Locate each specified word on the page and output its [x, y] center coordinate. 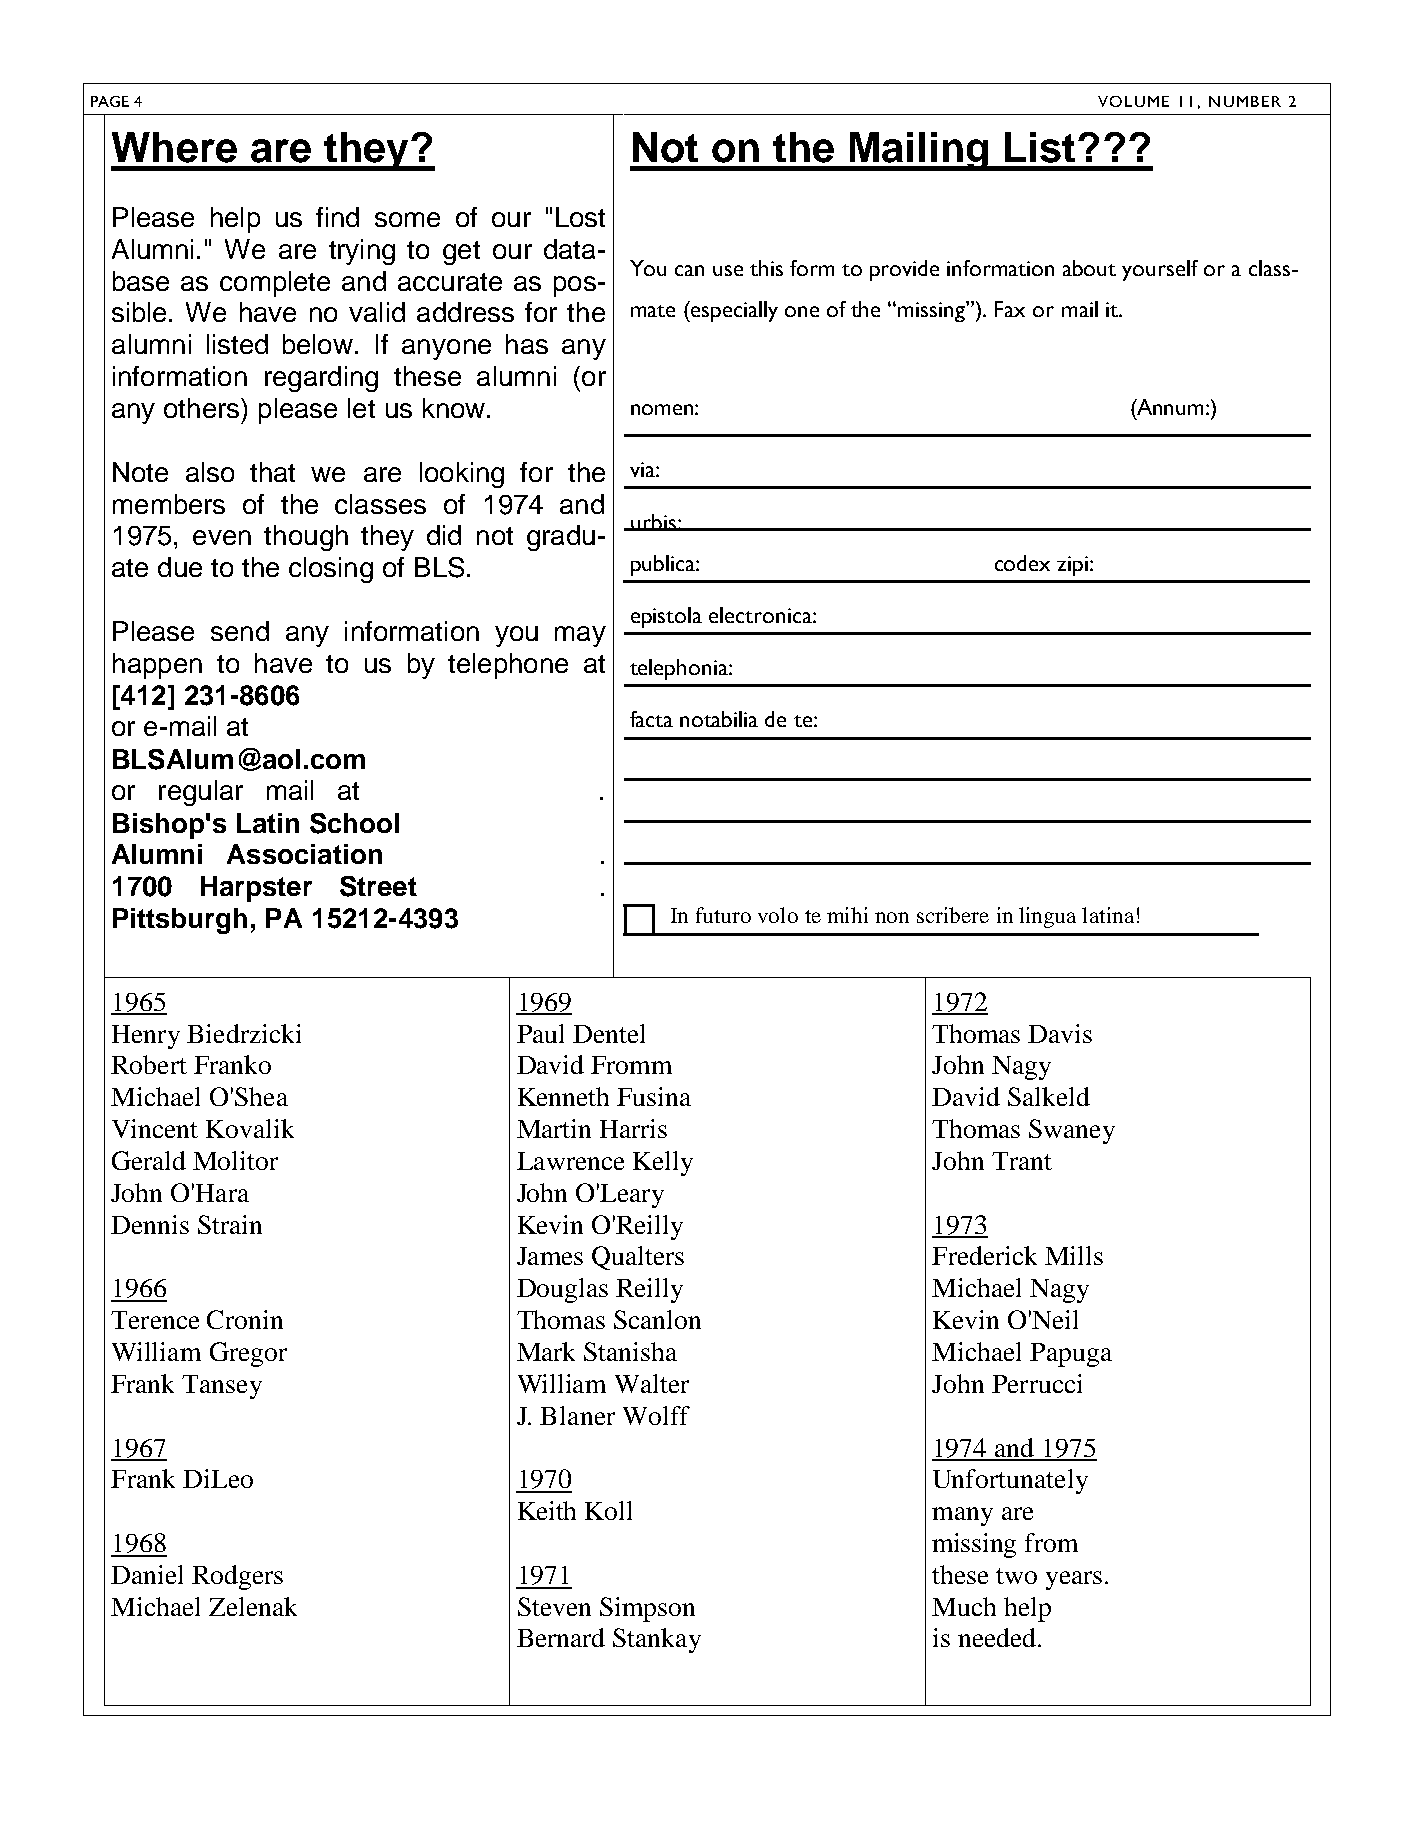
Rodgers [237, 1577]
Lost [580, 217]
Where [174, 147]
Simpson [647, 1609]
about [1089, 268]
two [1016, 1576]
